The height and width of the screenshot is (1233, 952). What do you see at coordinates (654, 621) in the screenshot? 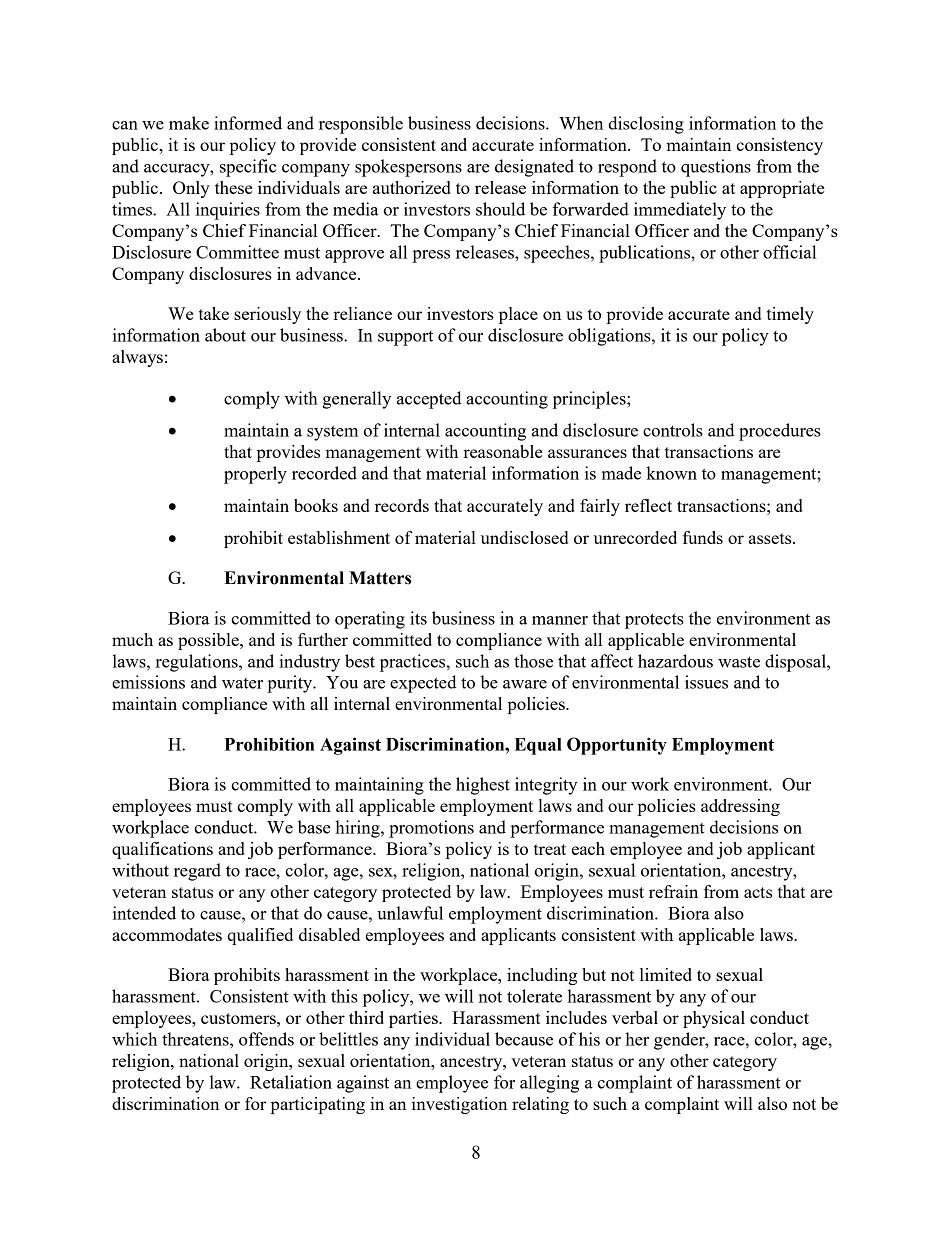
I see `protects` at bounding box center [654, 621].
